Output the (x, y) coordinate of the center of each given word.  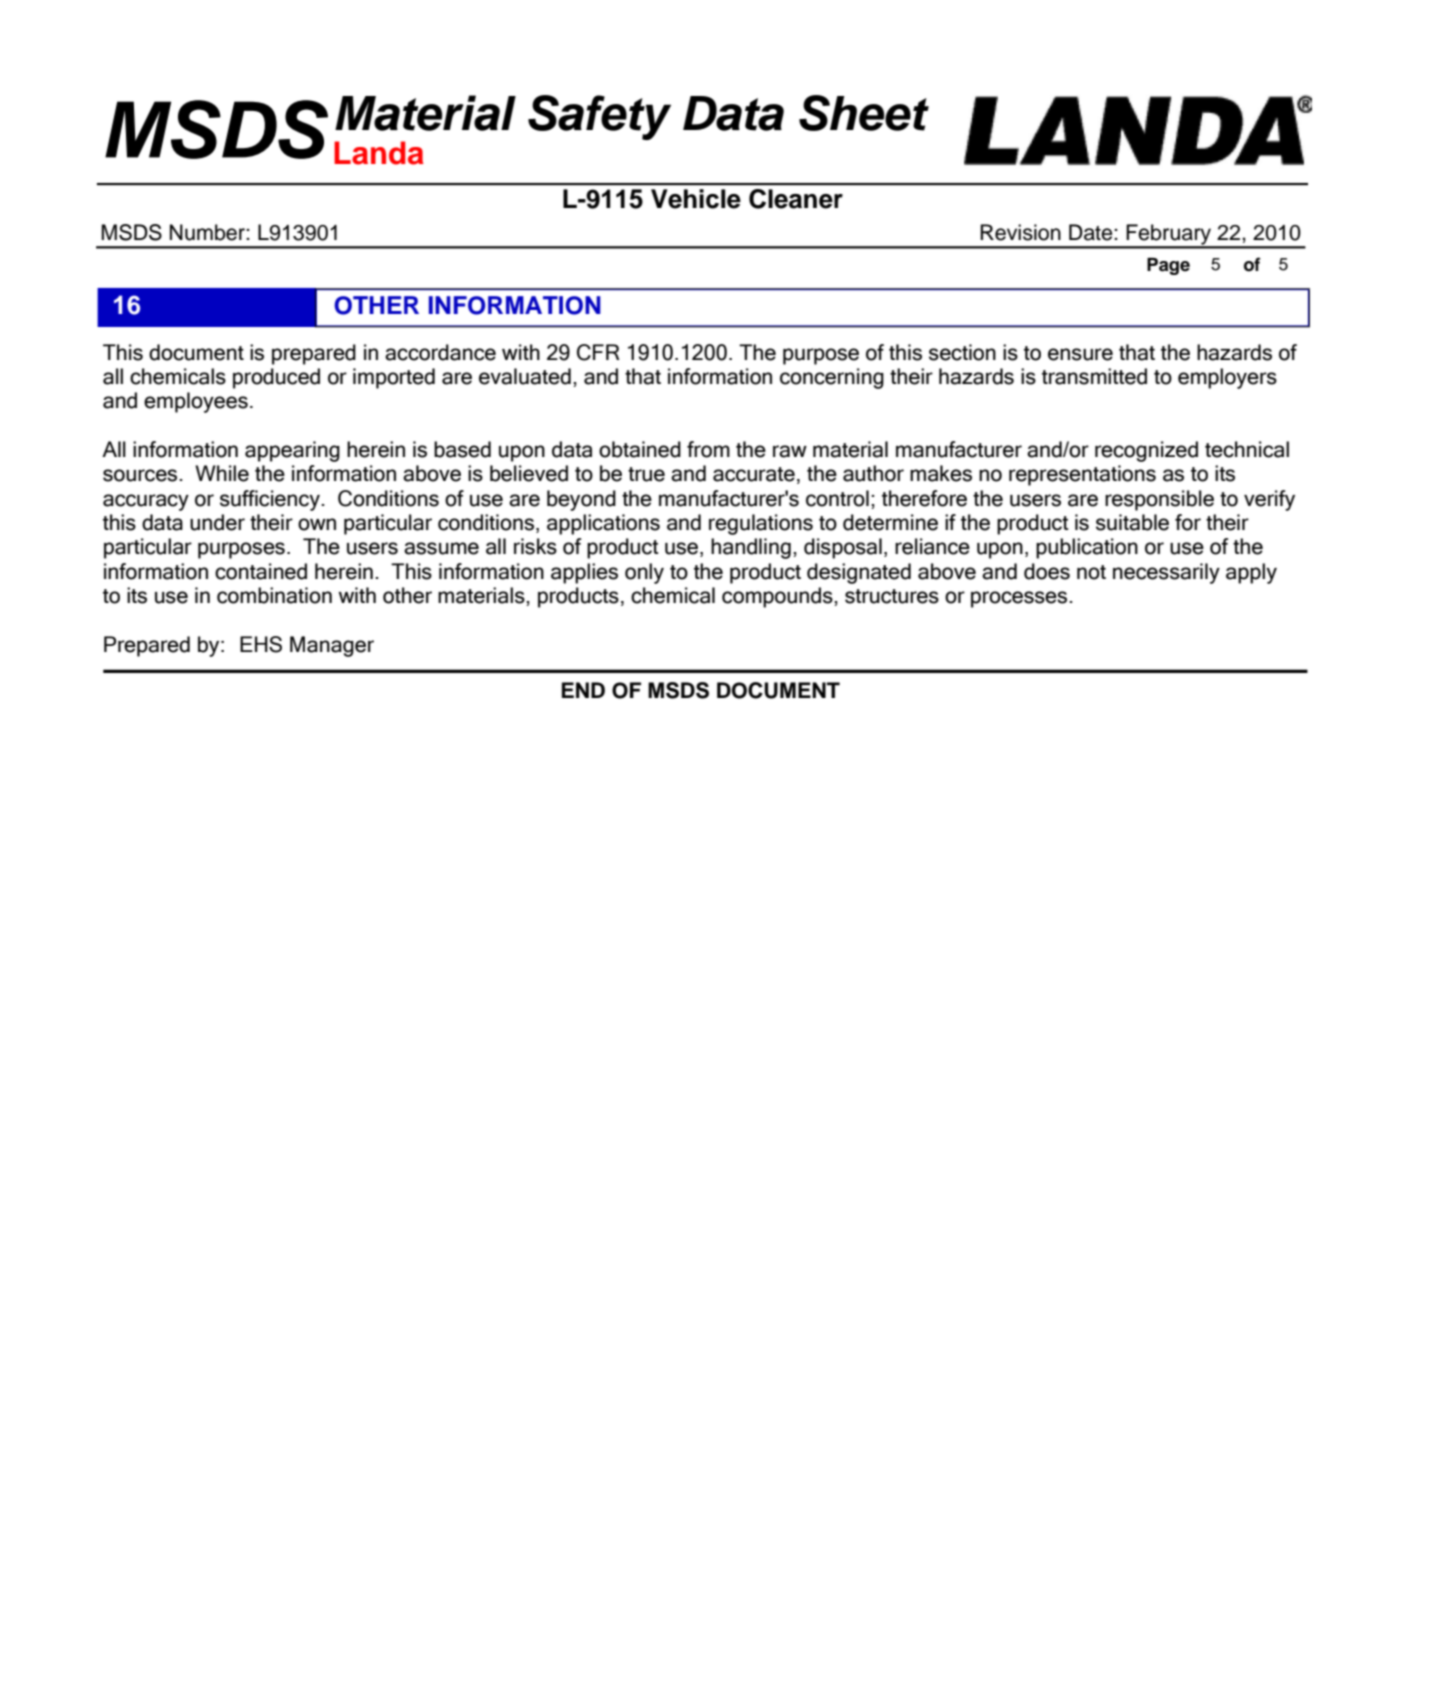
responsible (1159, 500)
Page (1168, 266)
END (583, 690)
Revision (1020, 232)
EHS (261, 644)
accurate (754, 474)
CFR (598, 352)
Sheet (864, 113)
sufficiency (271, 500)
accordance (440, 352)
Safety (599, 117)
